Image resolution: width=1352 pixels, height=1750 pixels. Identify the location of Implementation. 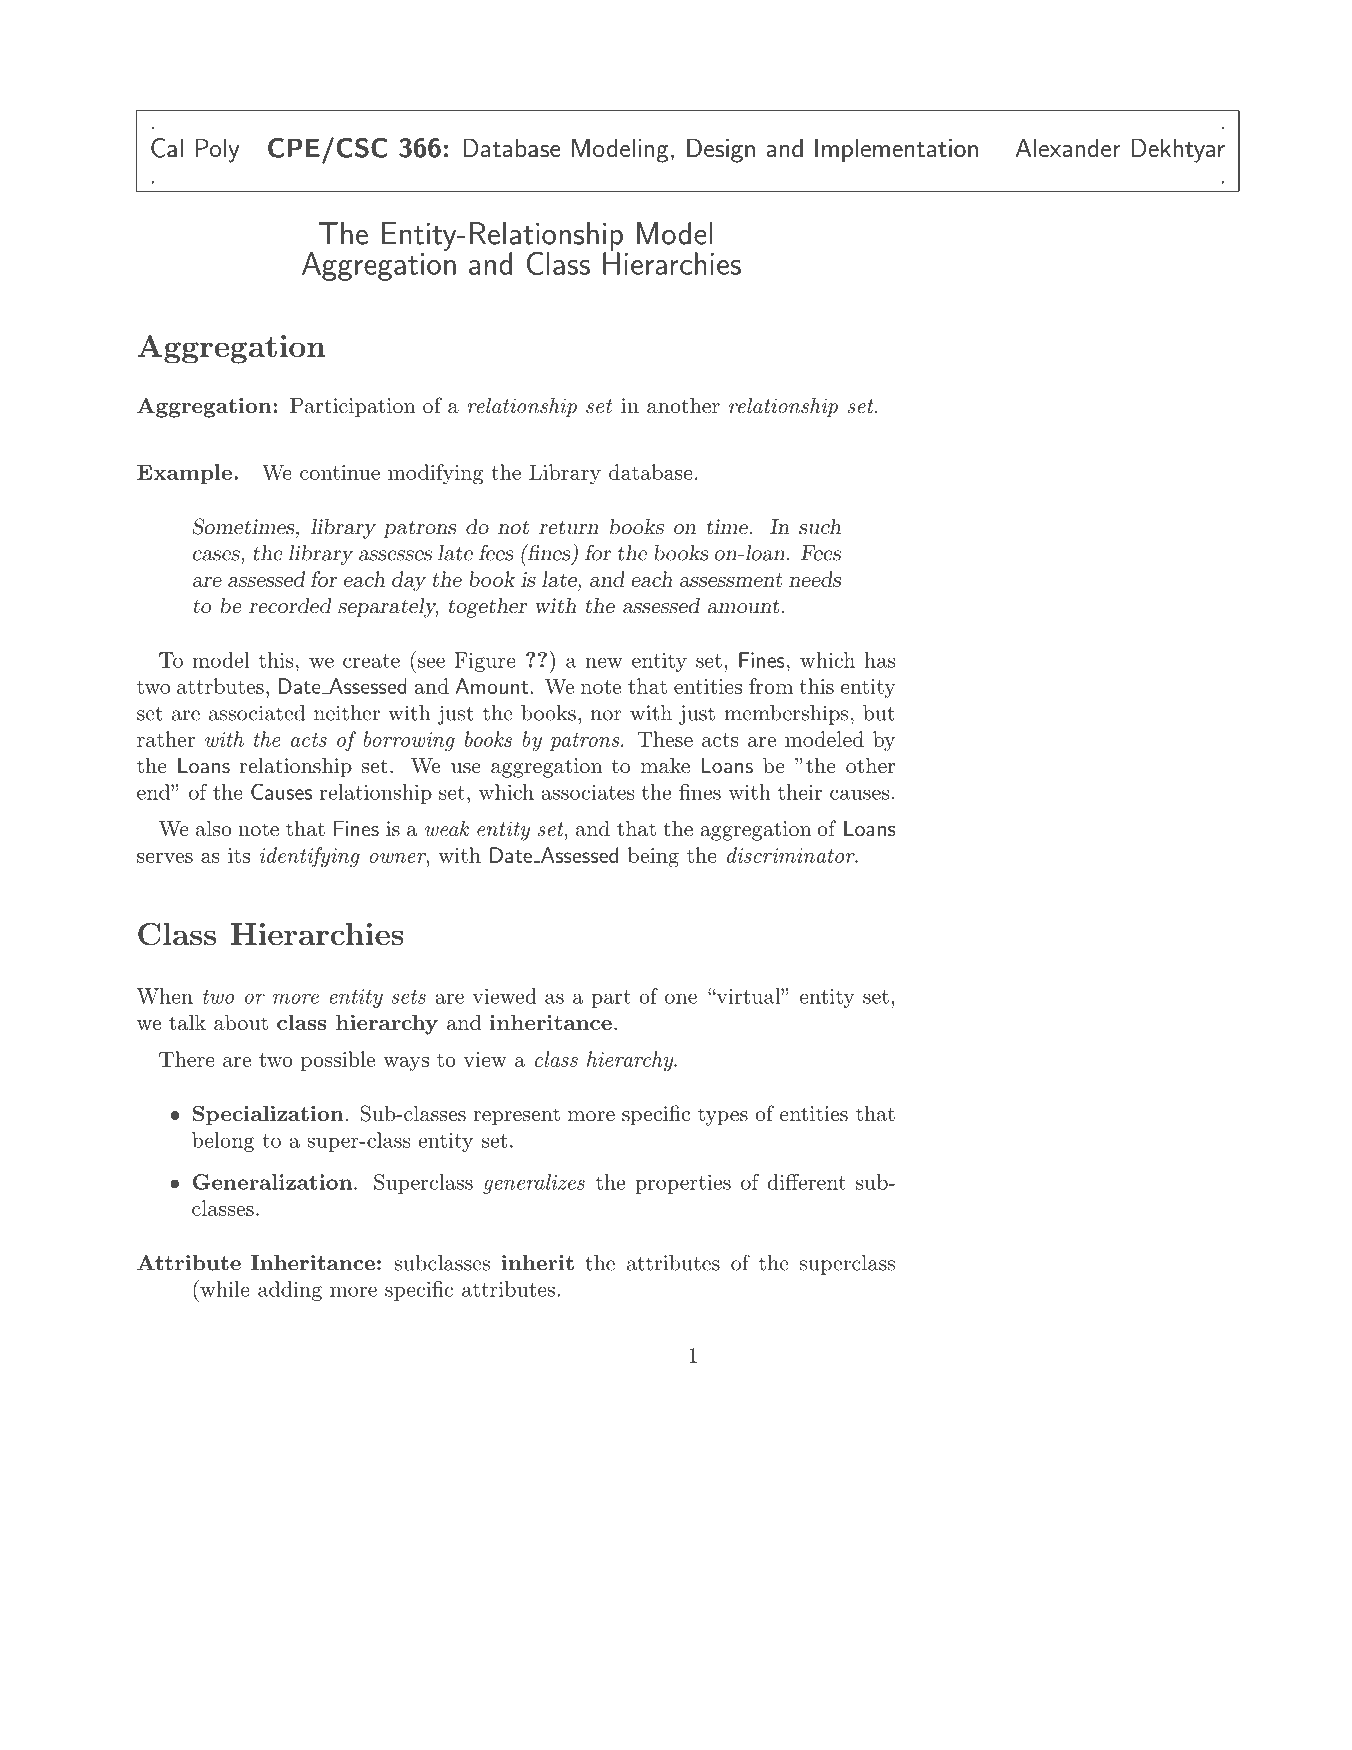
(896, 150).
